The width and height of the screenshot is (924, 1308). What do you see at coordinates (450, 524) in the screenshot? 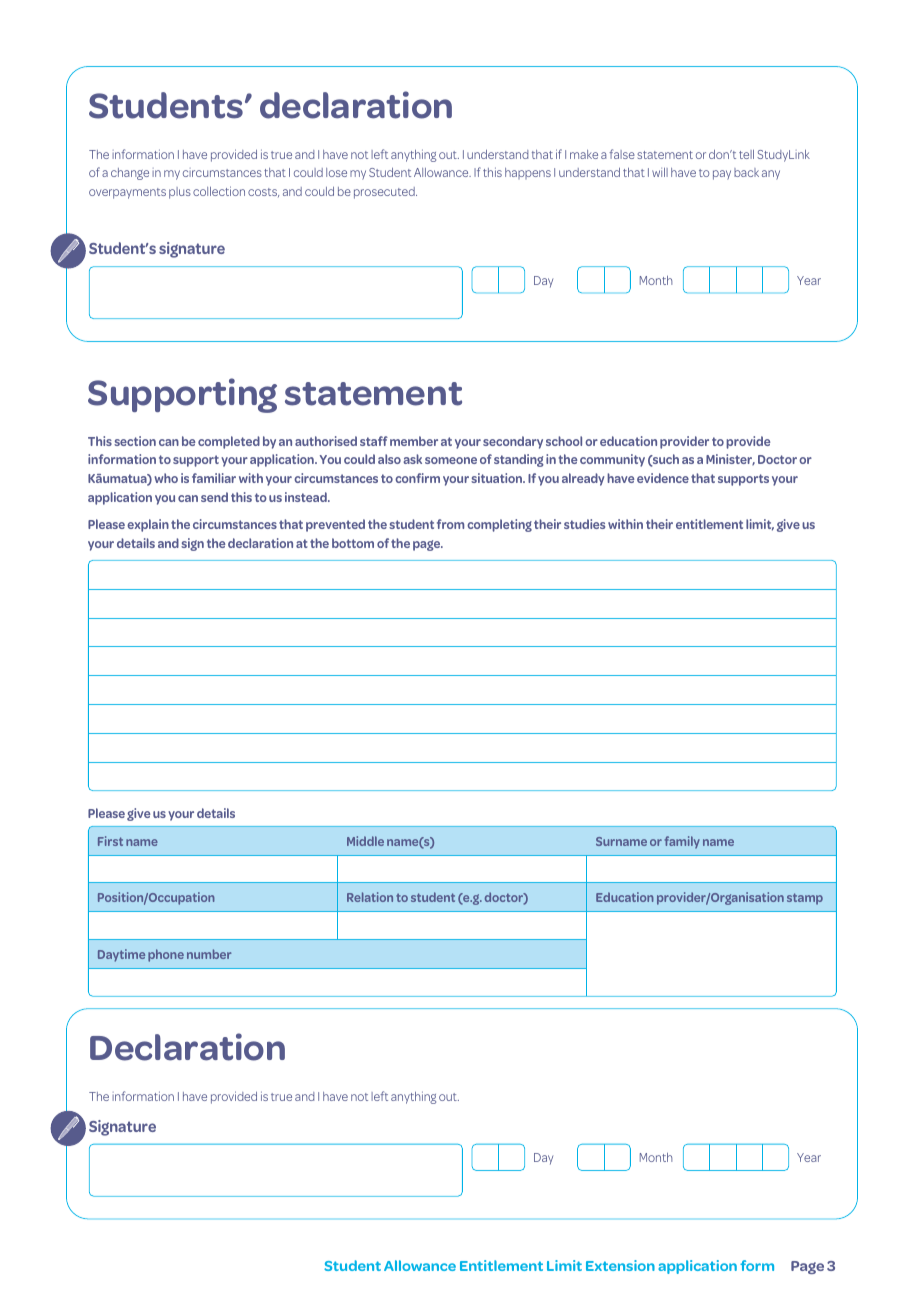
I see `from` at bounding box center [450, 524].
